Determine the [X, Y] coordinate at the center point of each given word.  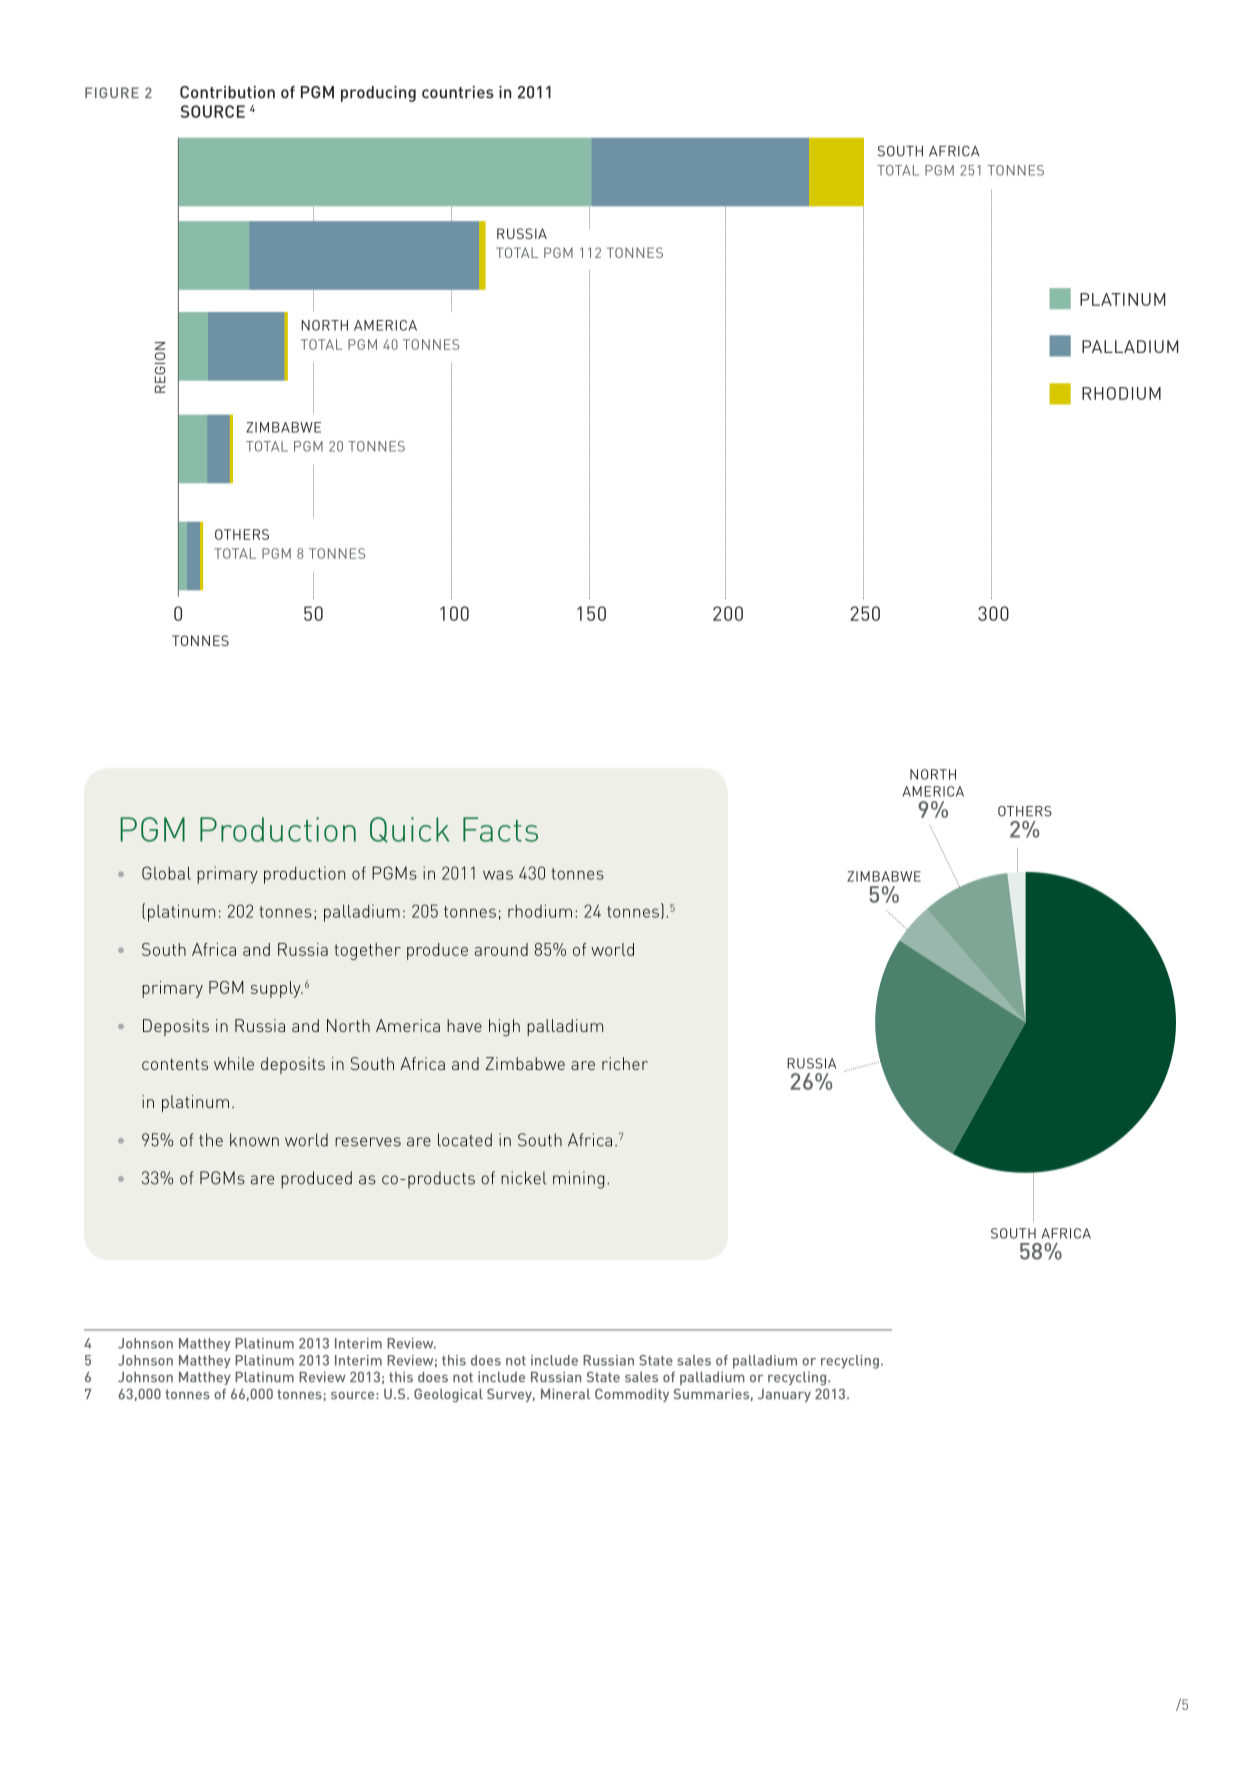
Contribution [227, 92]
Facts [500, 829]
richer [625, 1063]
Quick [410, 830]
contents [175, 1064]
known [254, 1140]
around [501, 949]
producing [378, 94]
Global [166, 873]
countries [458, 92]
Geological [448, 1395]
